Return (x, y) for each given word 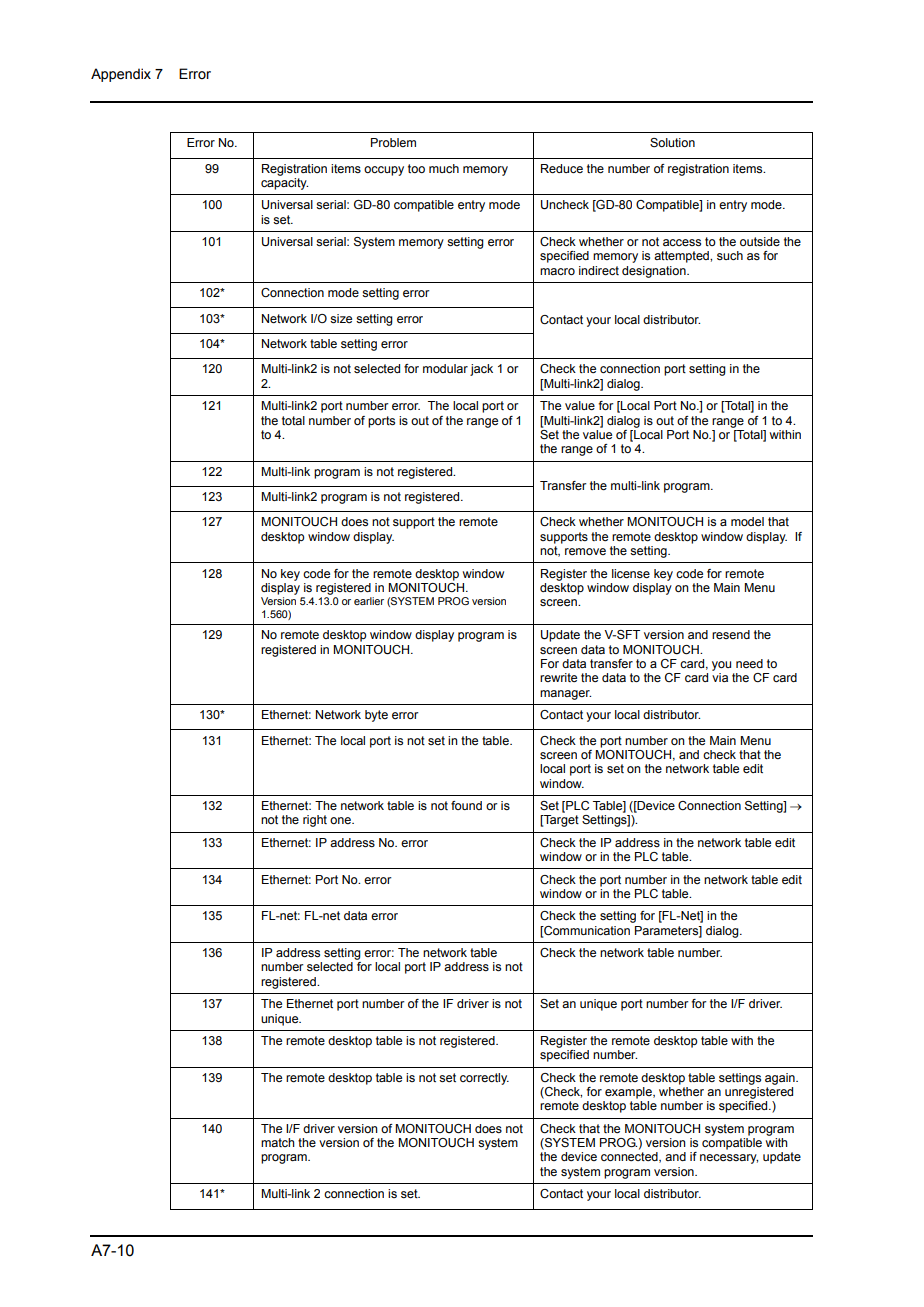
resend (731, 634)
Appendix (121, 75)
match (278, 1142)
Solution (672, 142)
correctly (484, 1079)
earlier (369, 601)
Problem (393, 142)
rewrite (558, 677)
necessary (729, 1159)
